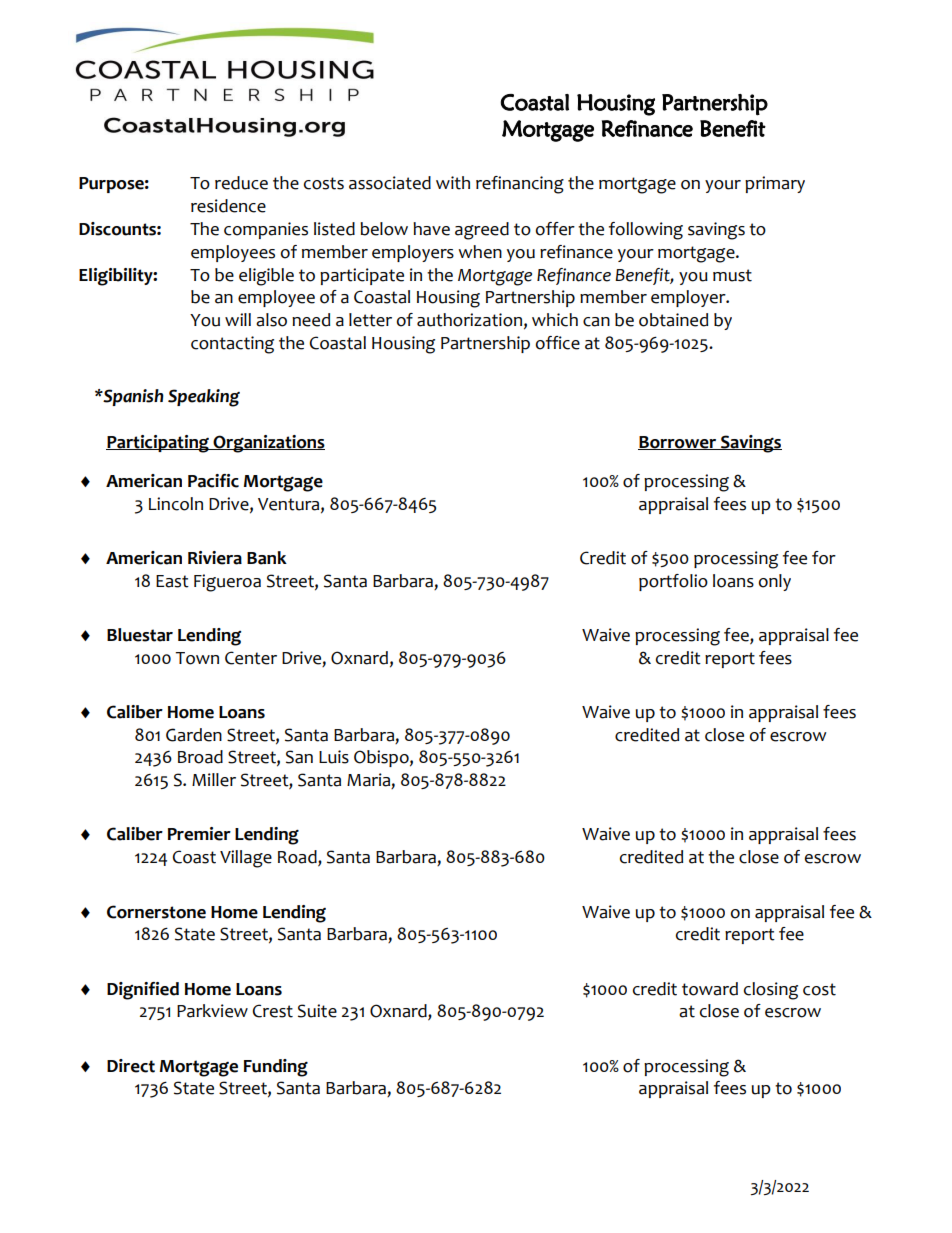 The height and width of the screenshot is (1233, 952). What do you see at coordinates (775, 582) in the screenshot?
I see `only` at bounding box center [775, 582].
